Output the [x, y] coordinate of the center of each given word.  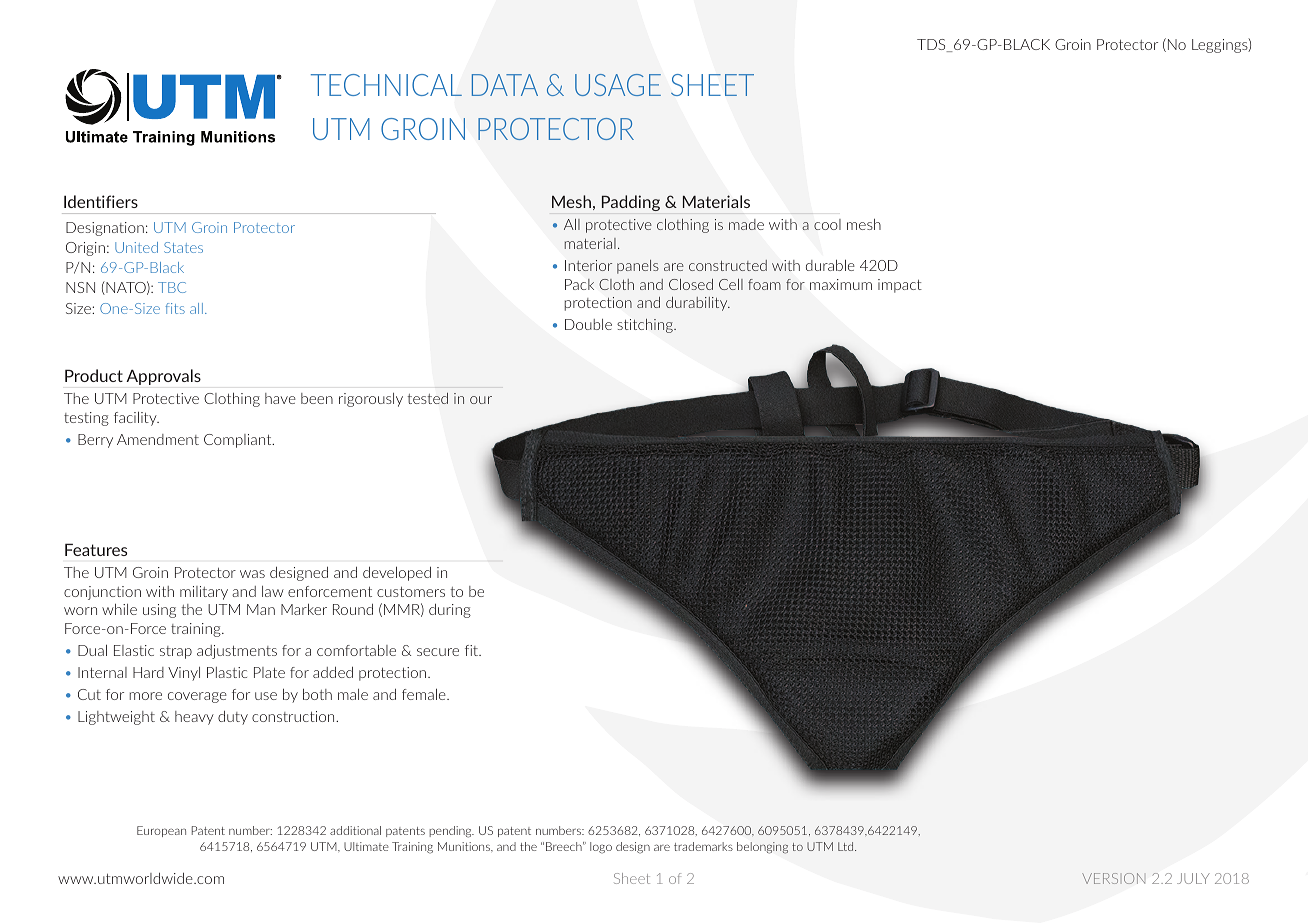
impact [900, 286]
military [204, 593]
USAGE [618, 85]
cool [827, 224]
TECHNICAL [386, 85]
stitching [646, 326]
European [161, 831]
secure [438, 652]
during [450, 611]
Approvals [163, 377]
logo [601, 848]
